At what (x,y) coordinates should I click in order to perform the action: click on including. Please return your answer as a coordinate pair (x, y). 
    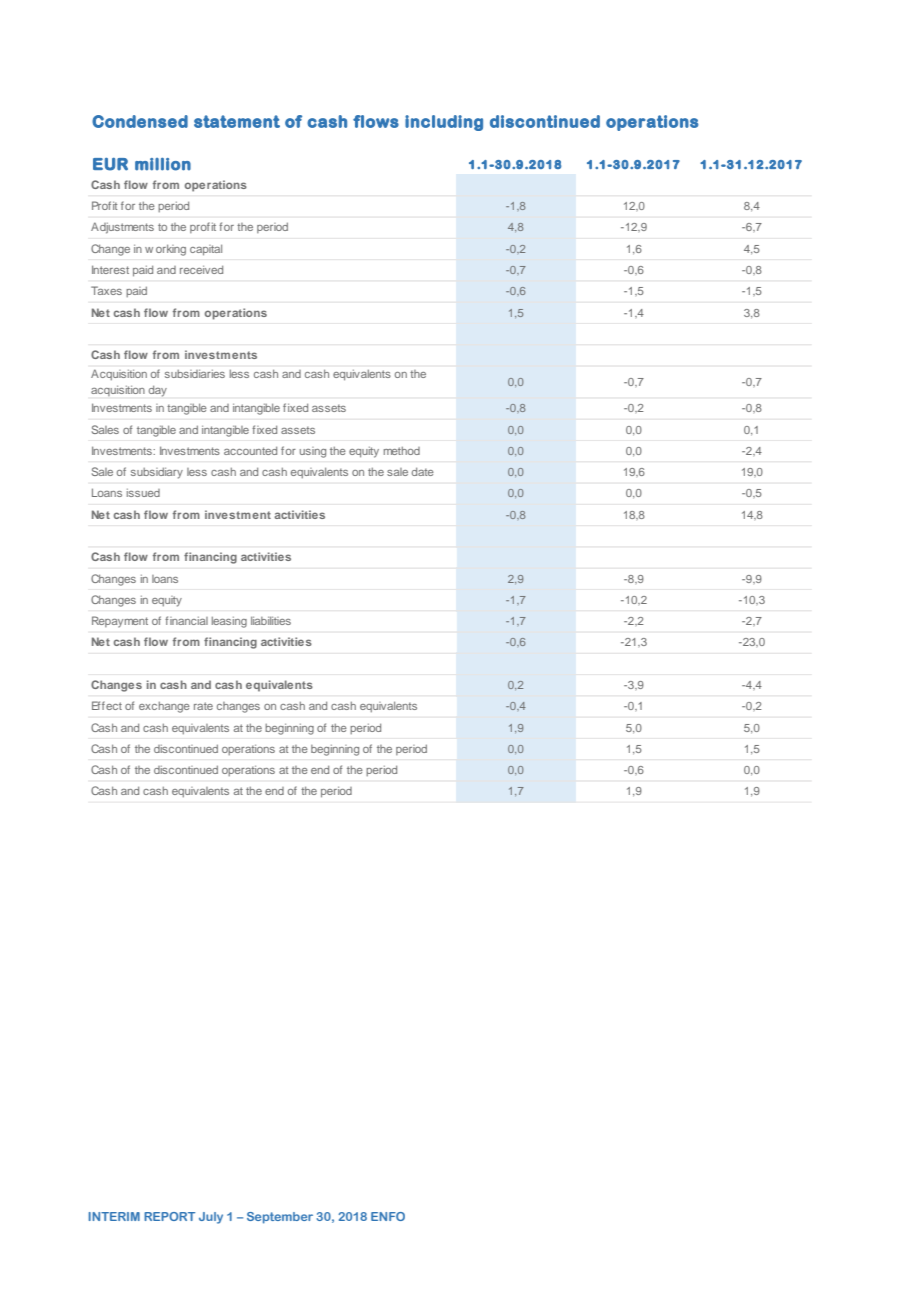
    Looking at the image, I should click on (444, 123).
